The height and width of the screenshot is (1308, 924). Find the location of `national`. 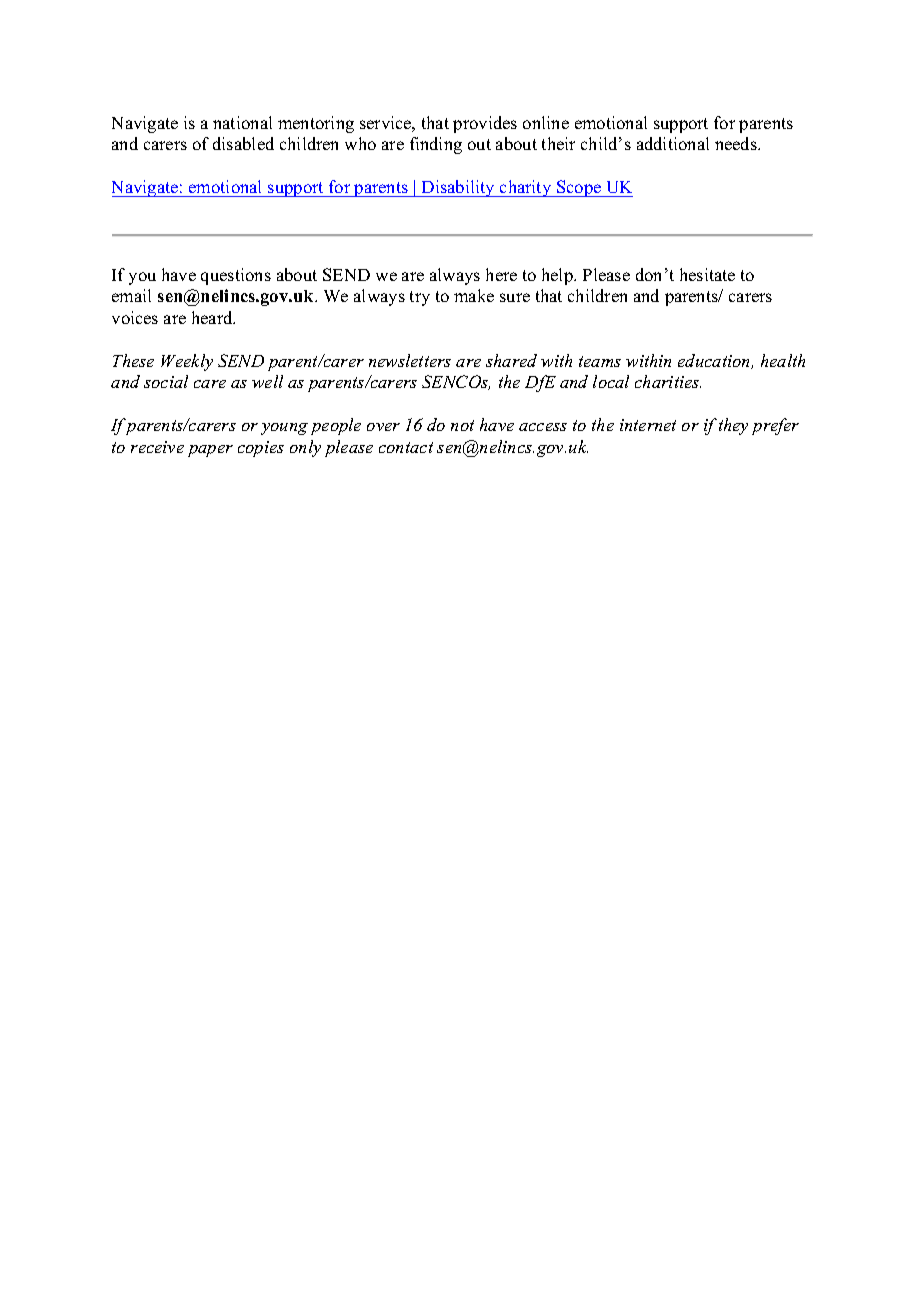

national is located at coordinates (242, 122).
